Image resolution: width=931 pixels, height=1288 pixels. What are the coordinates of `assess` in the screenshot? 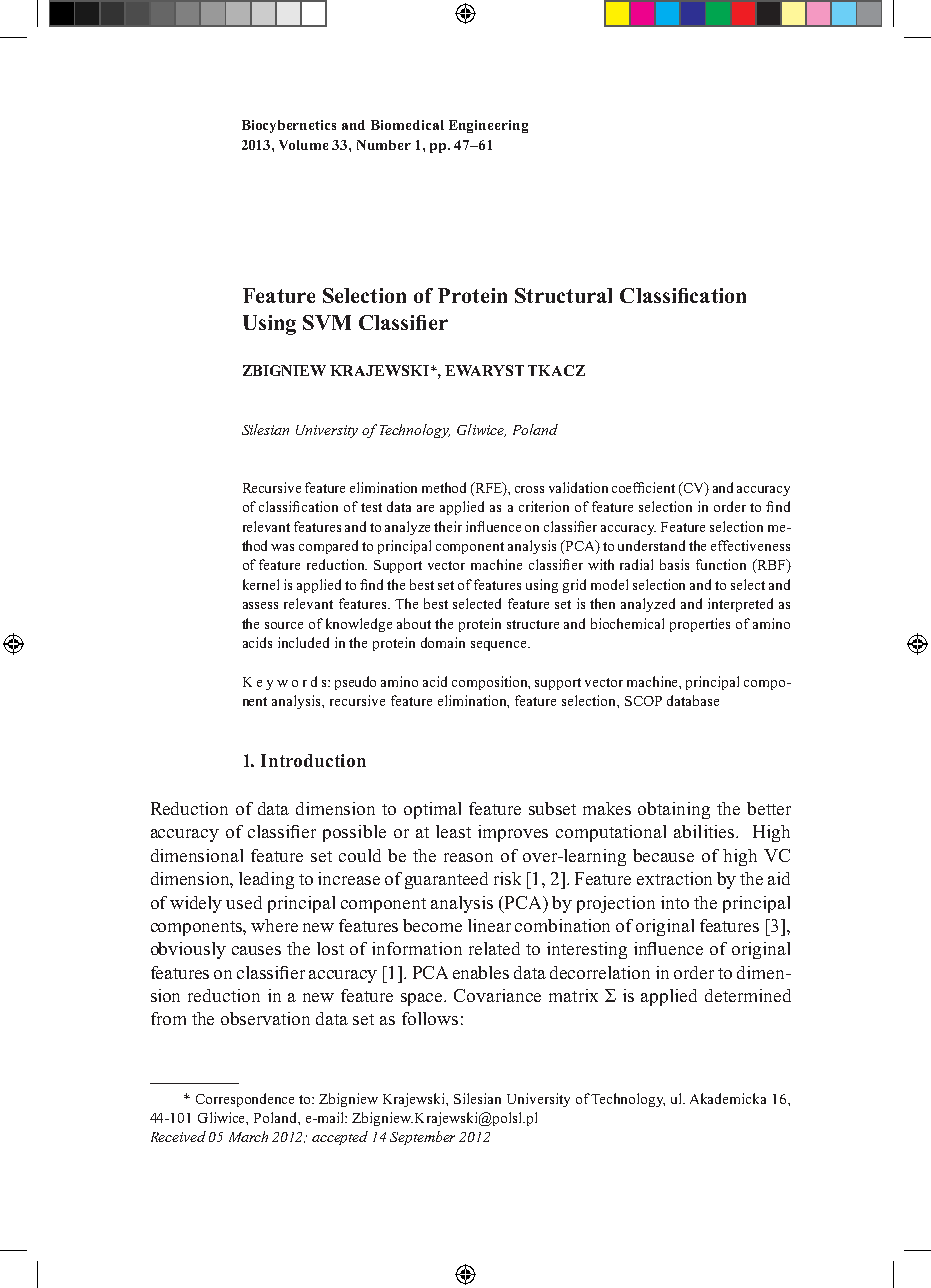 It's located at (260, 605).
